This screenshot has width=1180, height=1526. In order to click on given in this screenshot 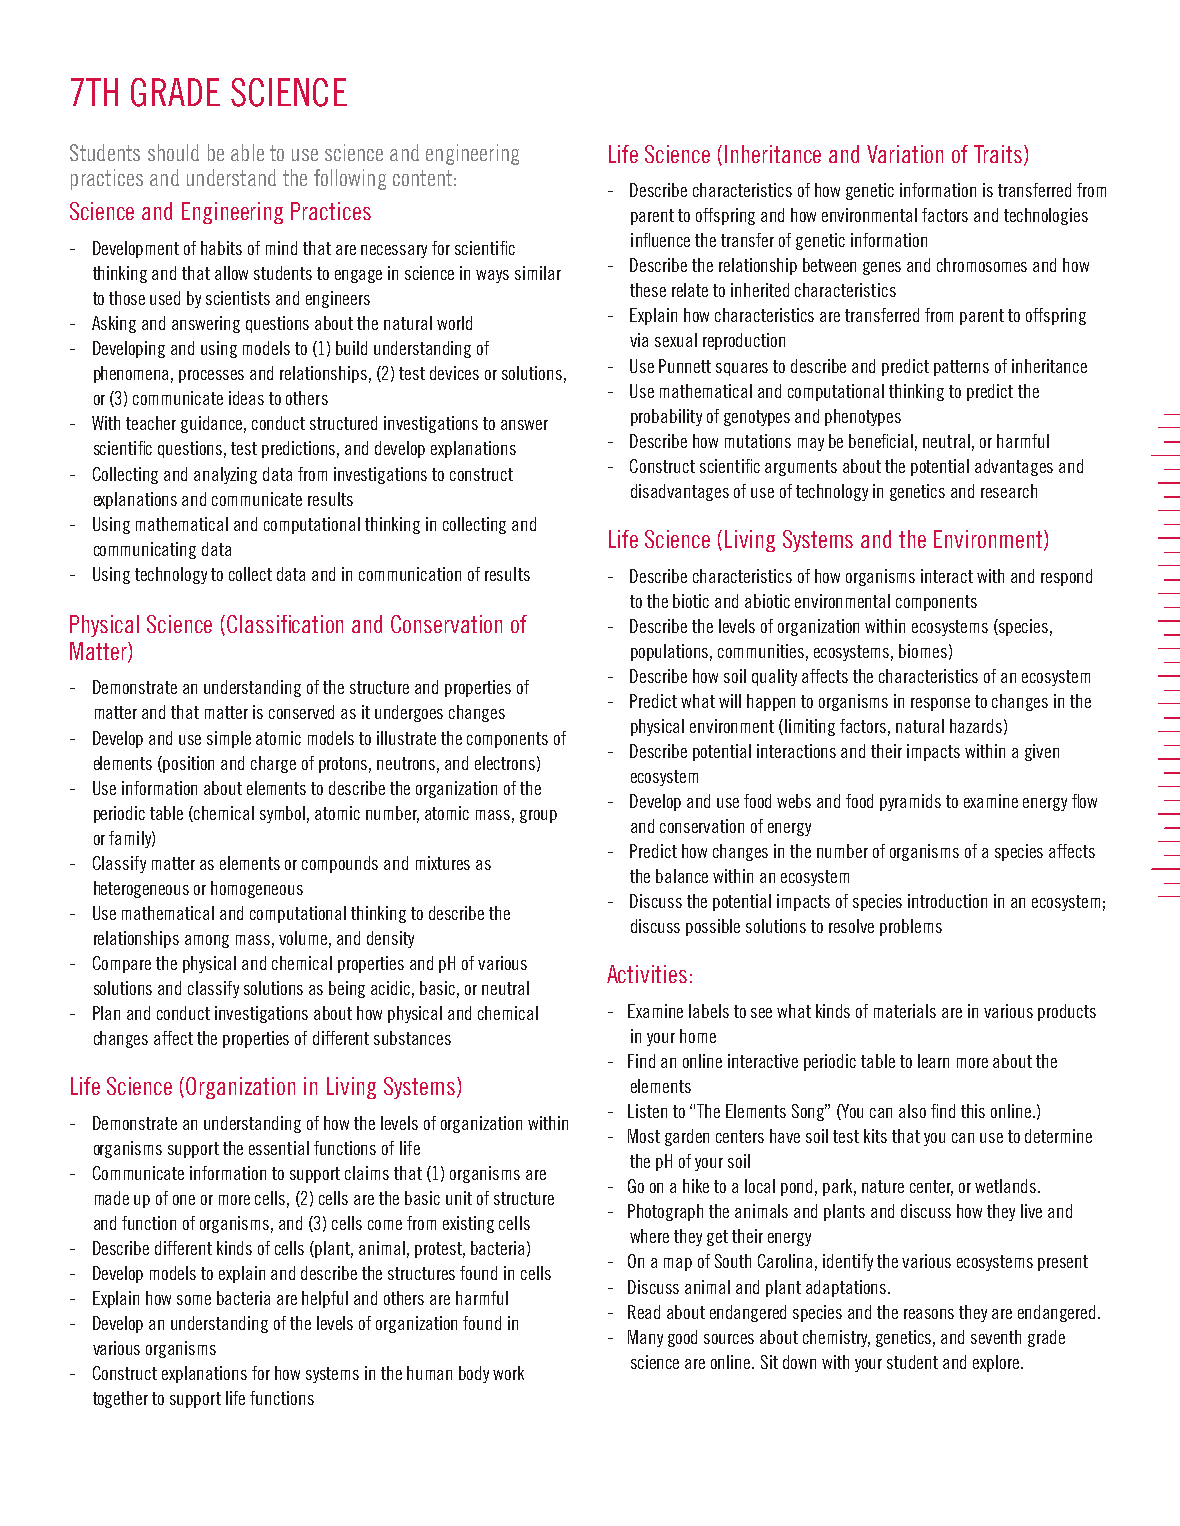, I will do `click(1042, 752)`.
